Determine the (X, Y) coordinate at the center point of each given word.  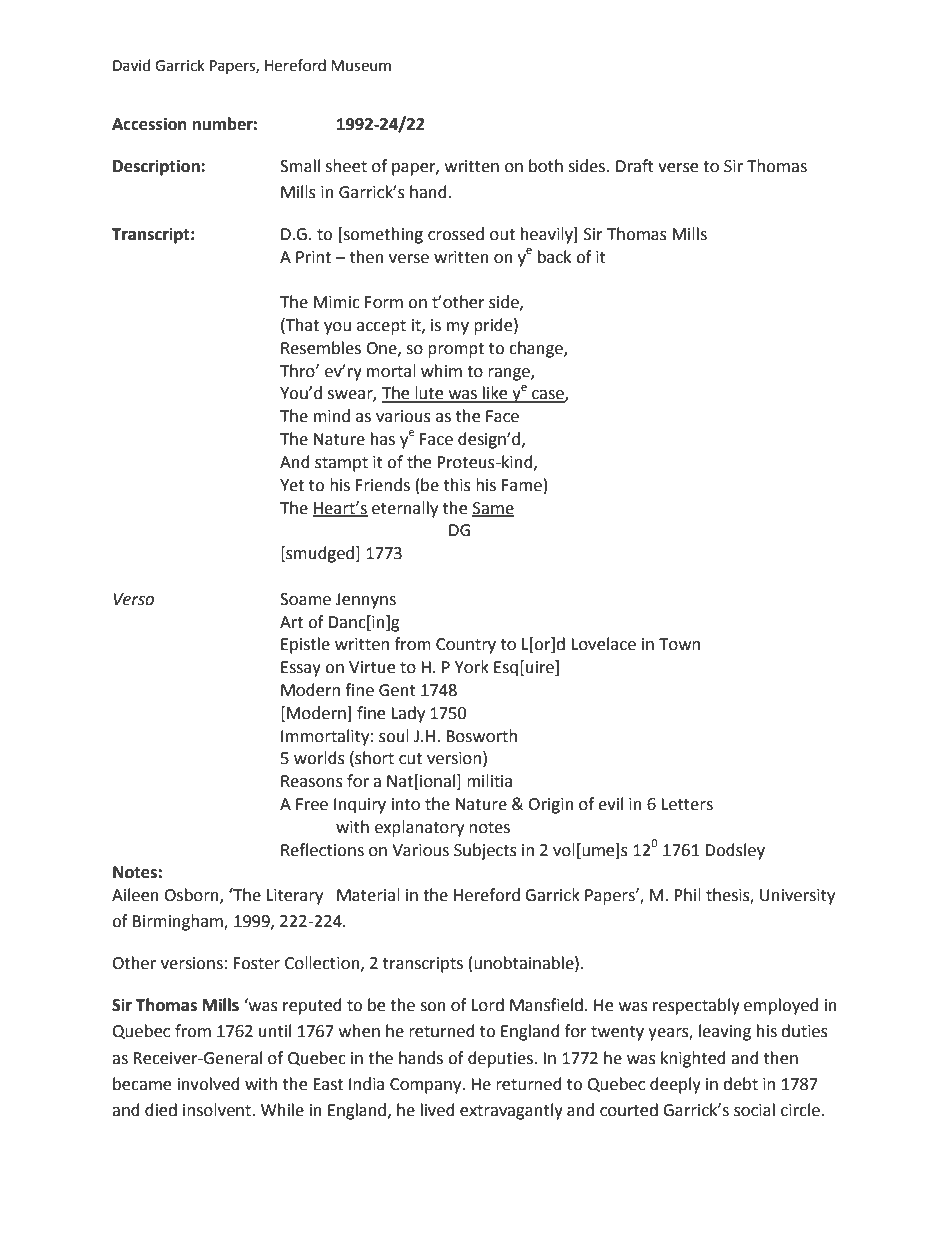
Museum (361, 66)
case (548, 396)
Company (427, 1086)
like (495, 394)
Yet (292, 485)
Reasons (312, 781)
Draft (635, 166)
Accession (149, 124)
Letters (687, 804)
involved (209, 1084)
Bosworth (481, 736)
